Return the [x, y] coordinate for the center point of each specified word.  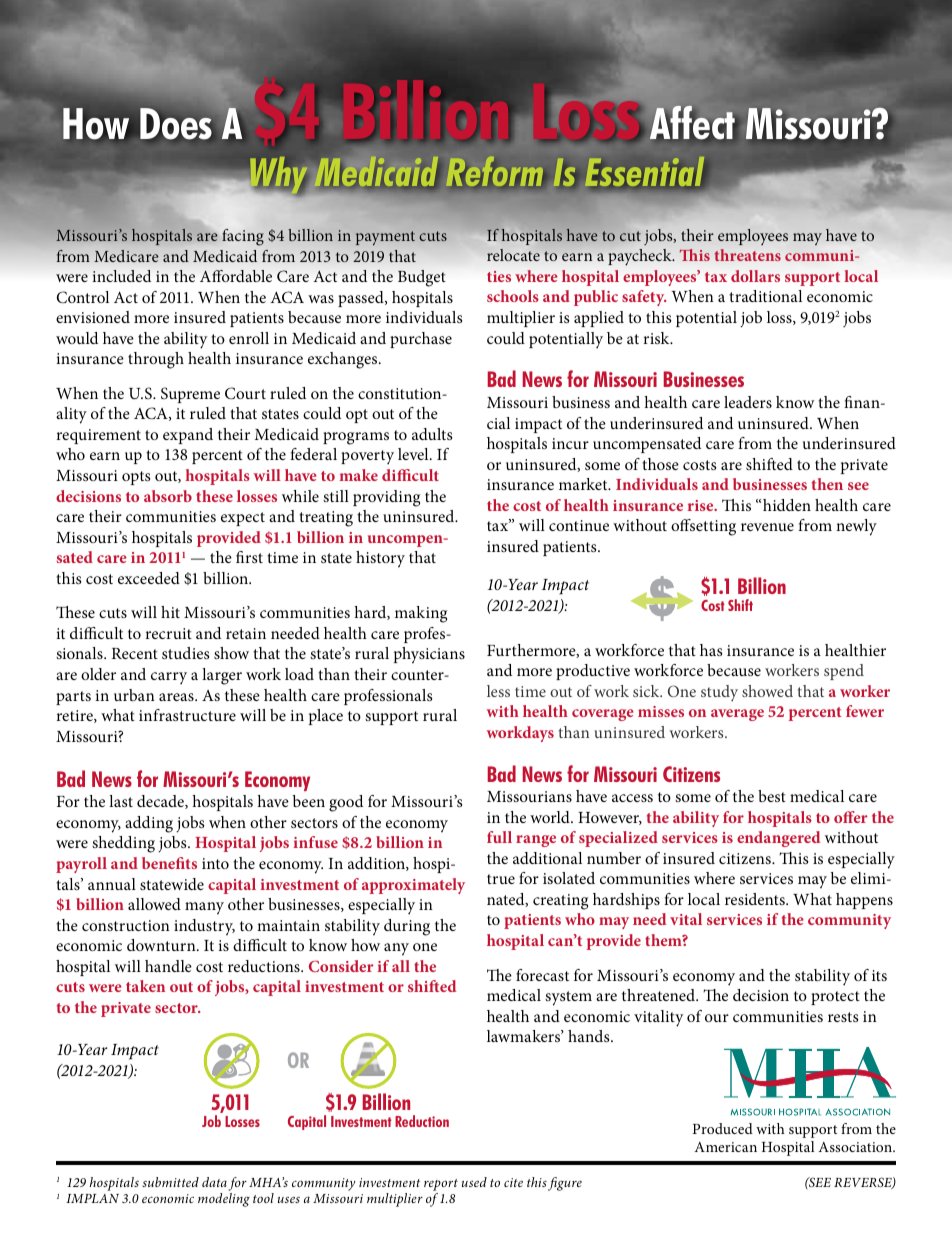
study [719, 693]
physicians [429, 655]
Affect [694, 123]
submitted [170, 1182]
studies [185, 653]
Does [176, 123]
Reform [499, 174]
